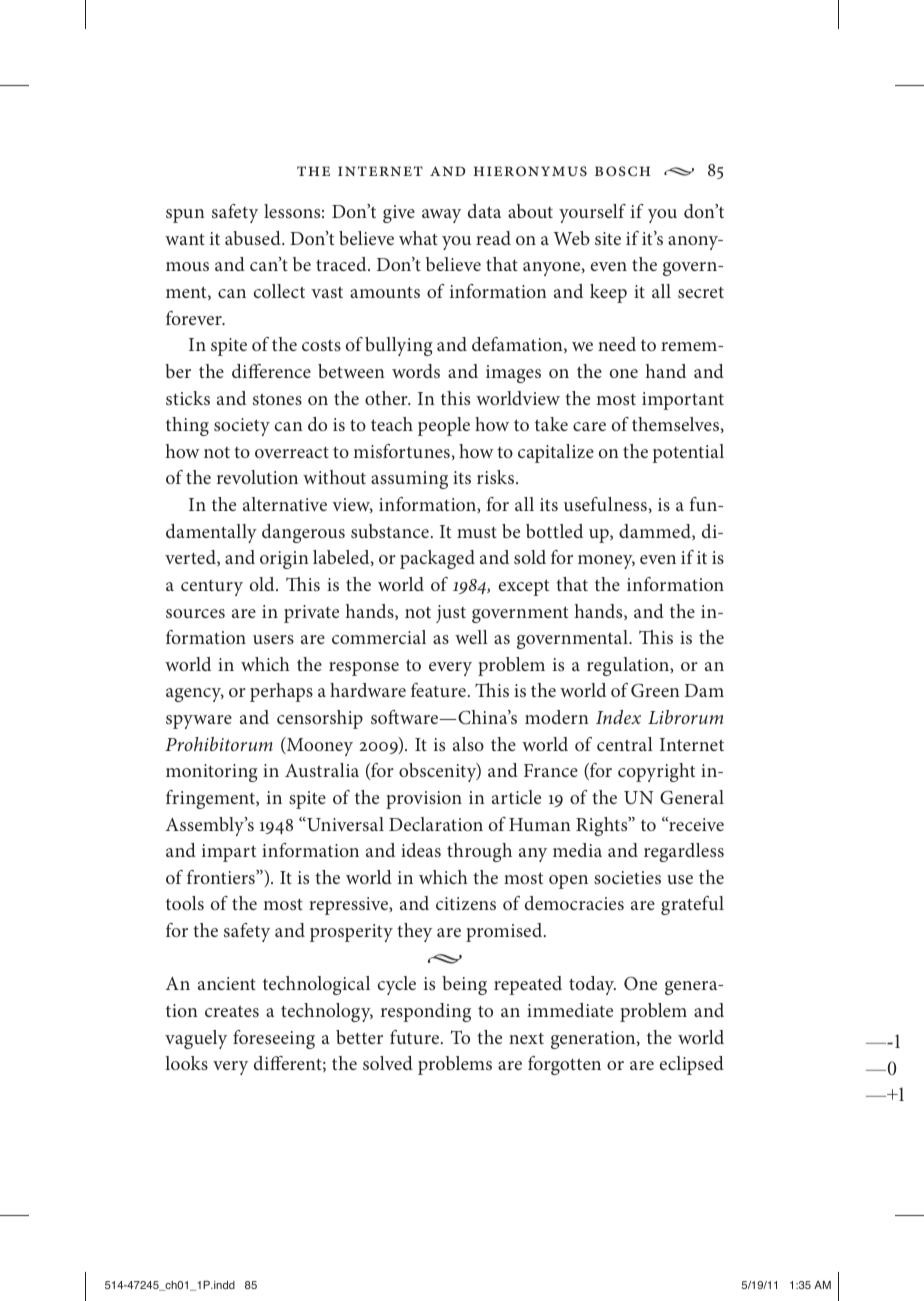 The image size is (924, 1301). What do you see at coordinates (655, 690) in the screenshot?
I see `Green` at bounding box center [655, 690].
